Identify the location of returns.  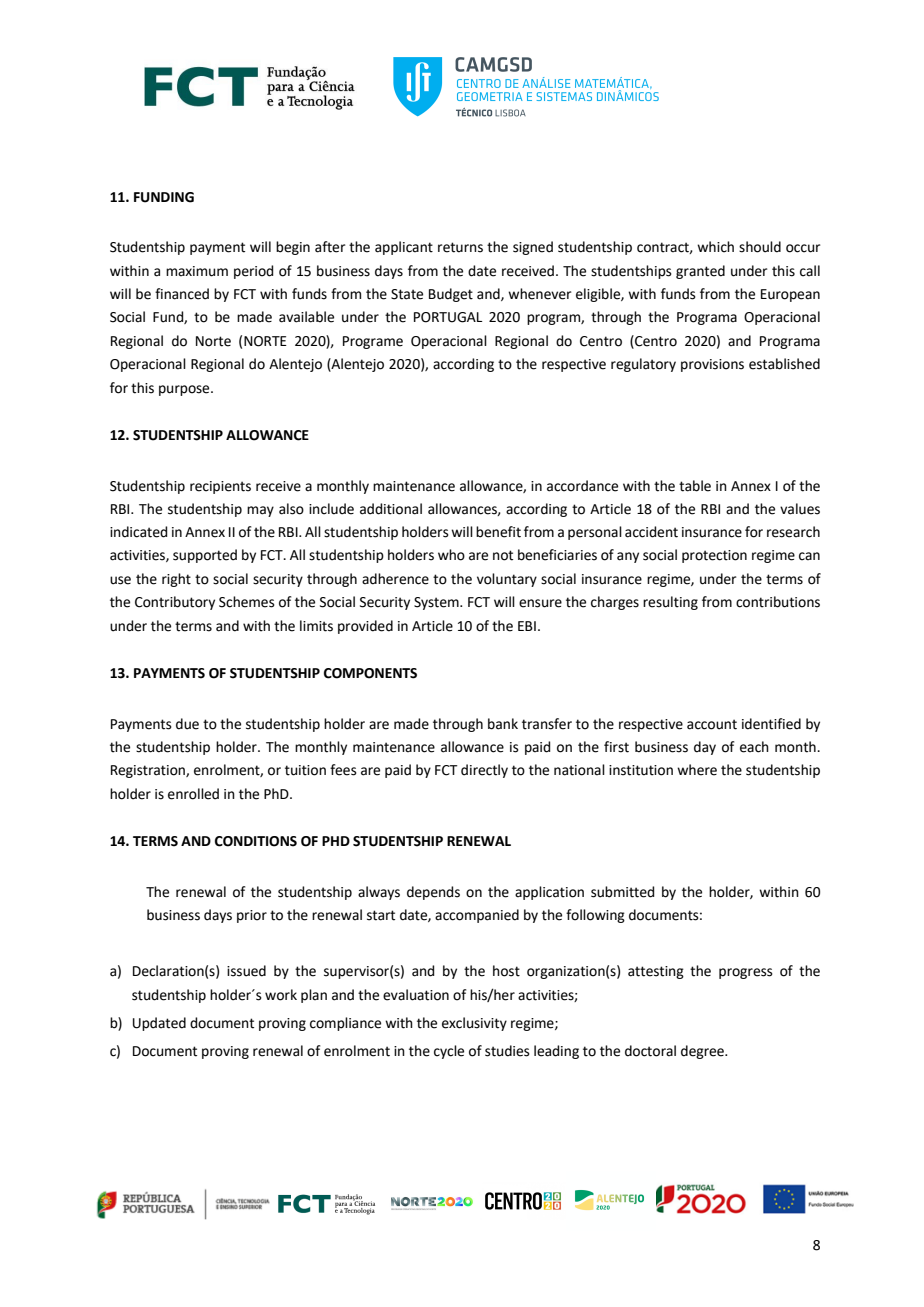
(460, 247).
